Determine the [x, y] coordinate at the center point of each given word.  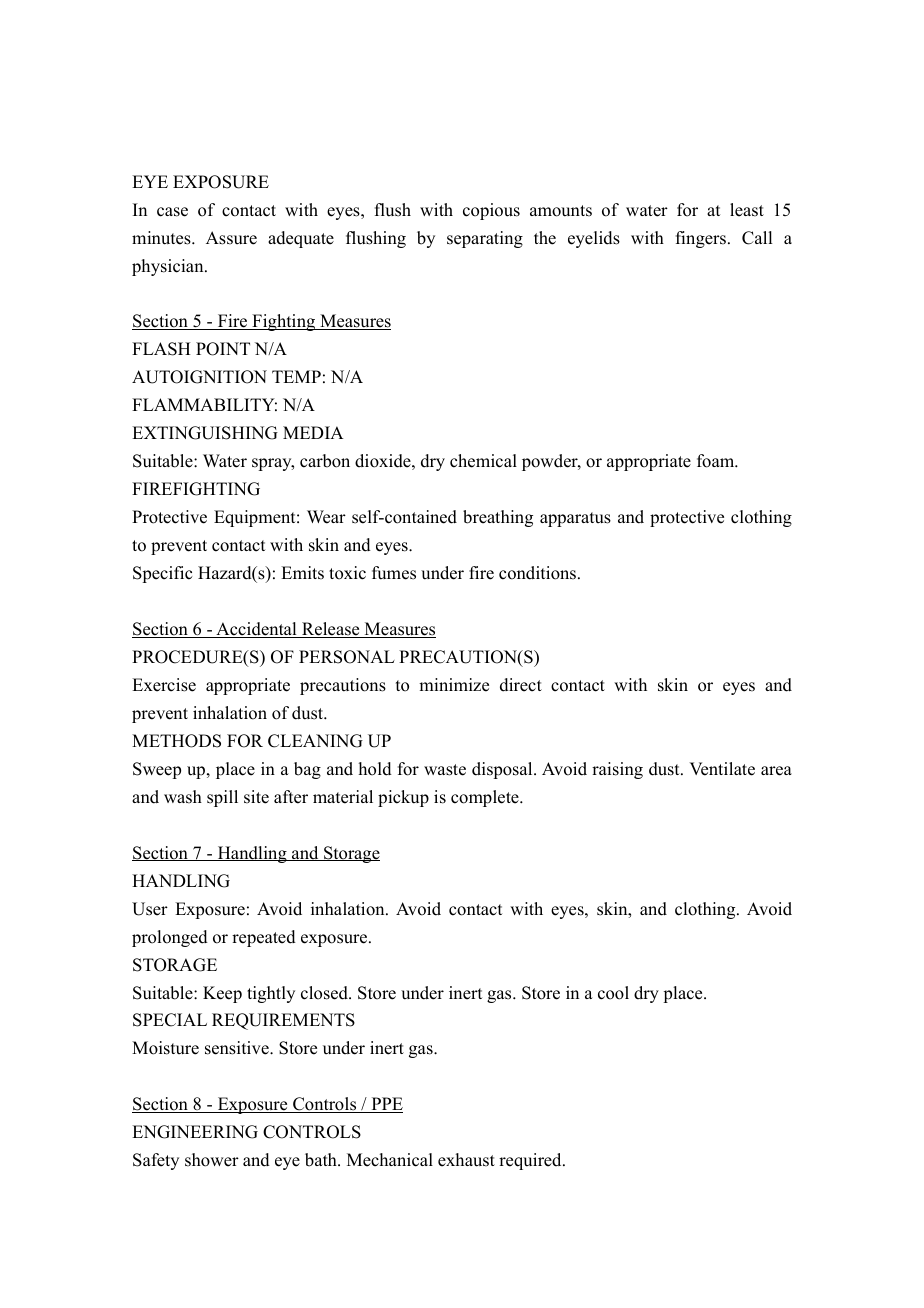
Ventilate [722, 769]
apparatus [575, 519]
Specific [162, 574]
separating [485, 239]
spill [222, 798]
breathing [498, 518]
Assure [231, 238]
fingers [701, 239]
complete [486, 798]
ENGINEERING [195, 1132]
